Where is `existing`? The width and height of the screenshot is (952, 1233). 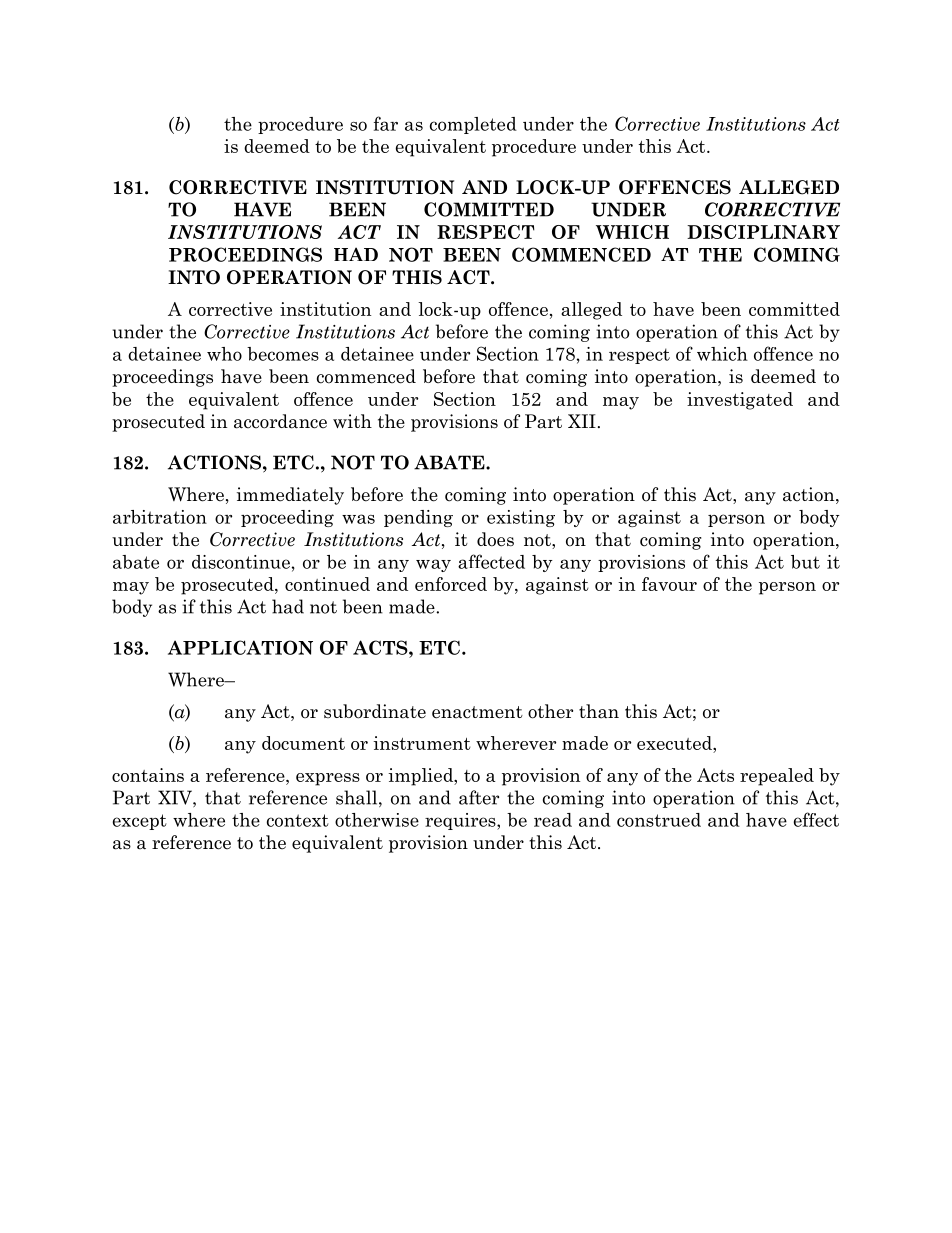 existing is located at coordinates (521, 518).
